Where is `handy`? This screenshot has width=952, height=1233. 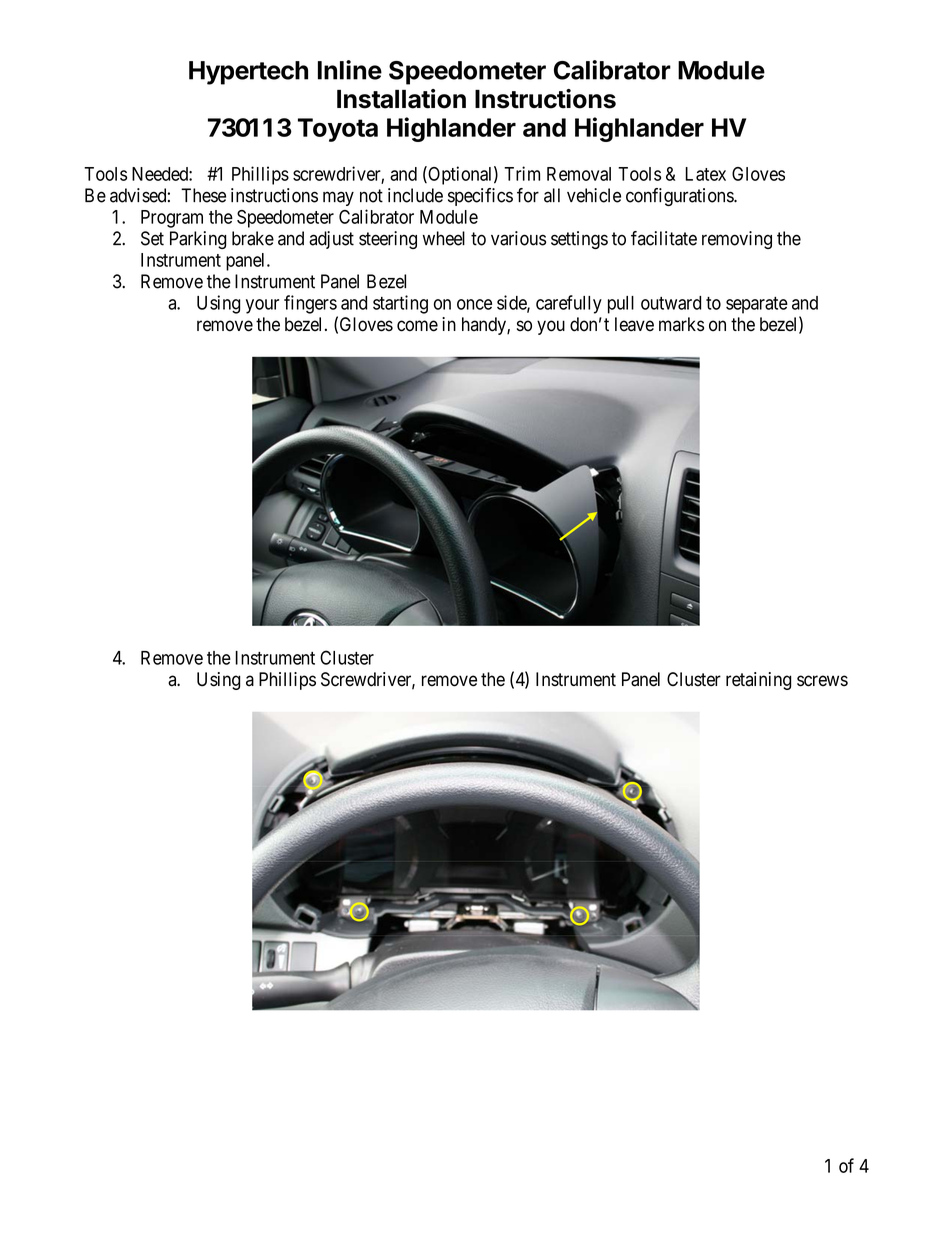
handy is located at coordinates (485, 326).
